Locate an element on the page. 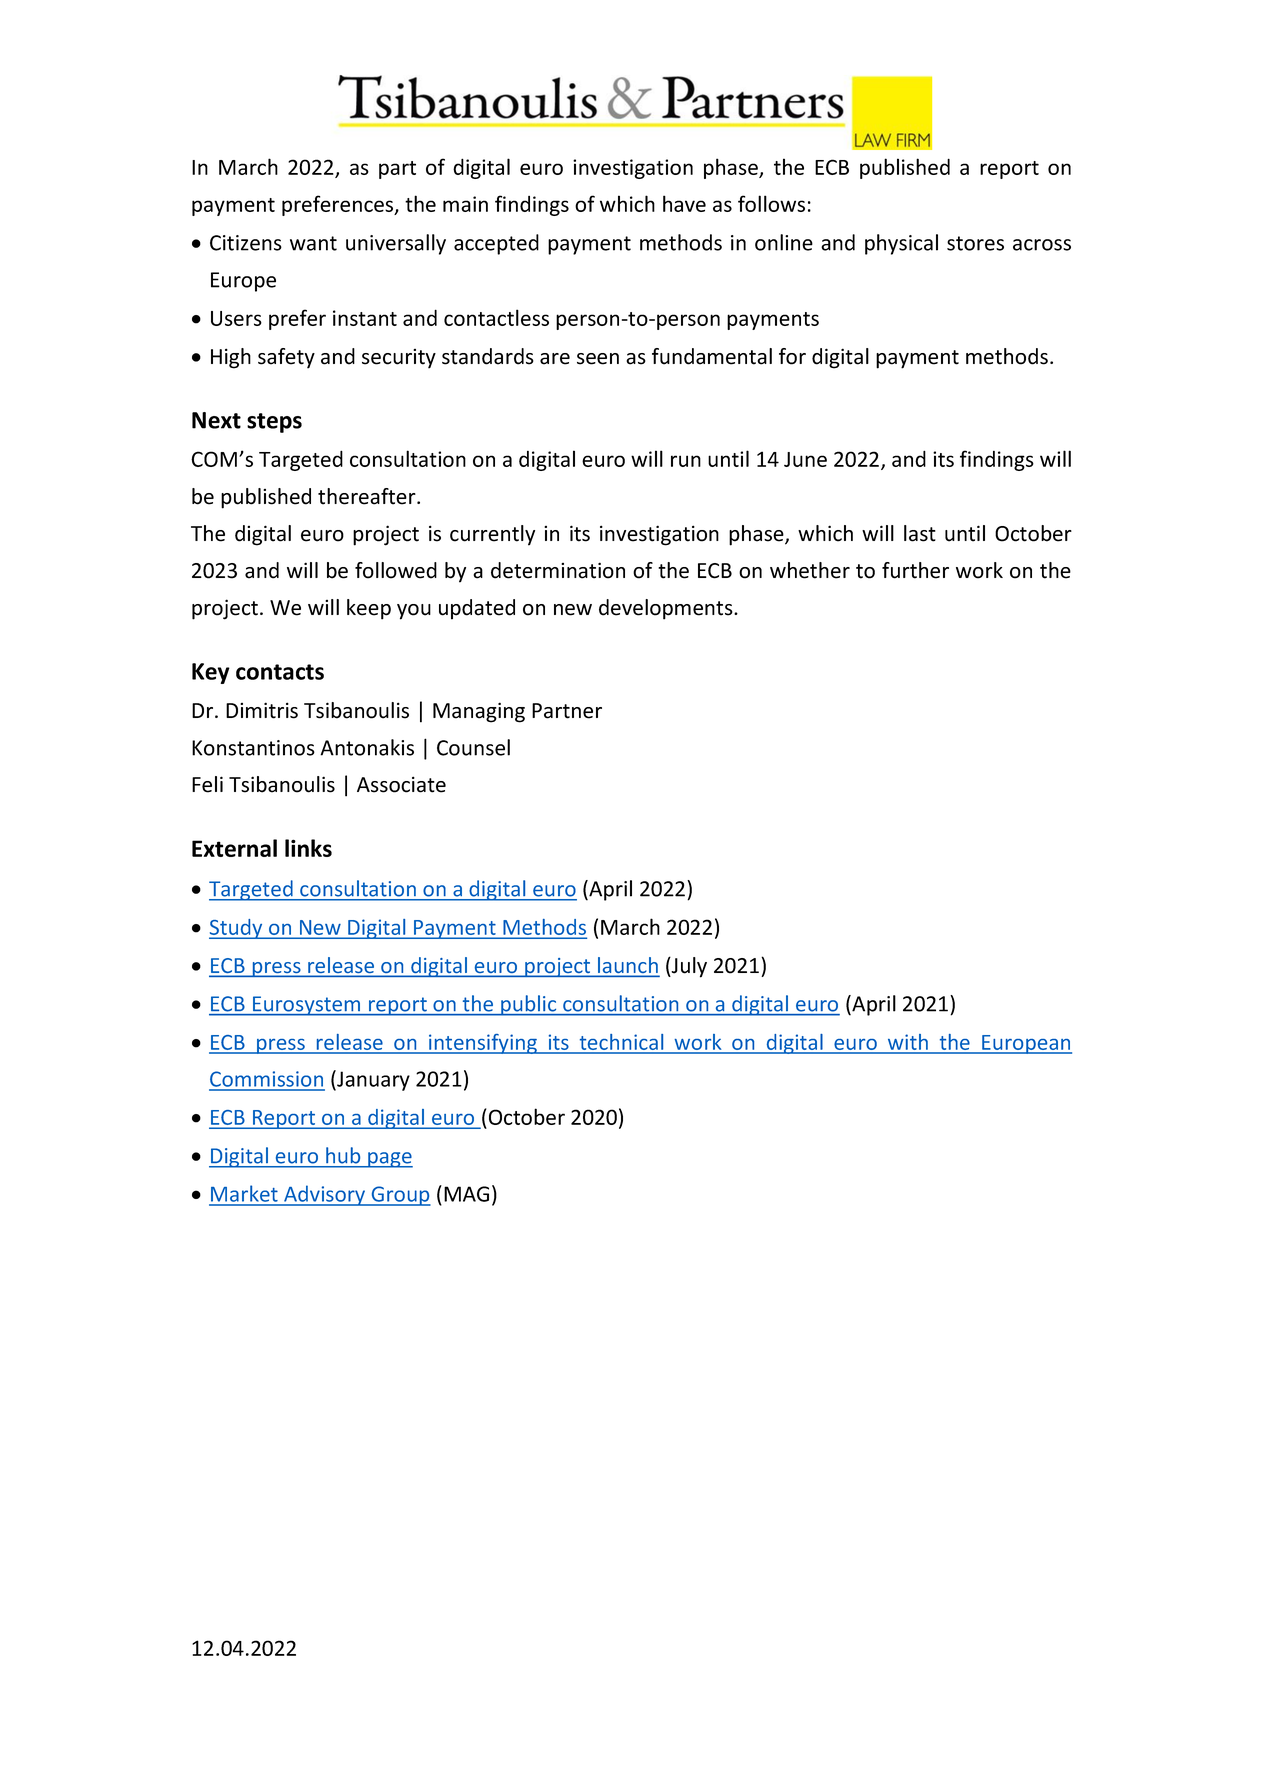 The width and height of the page is (1263, 1787). last is located at coordinates (920, 533).
